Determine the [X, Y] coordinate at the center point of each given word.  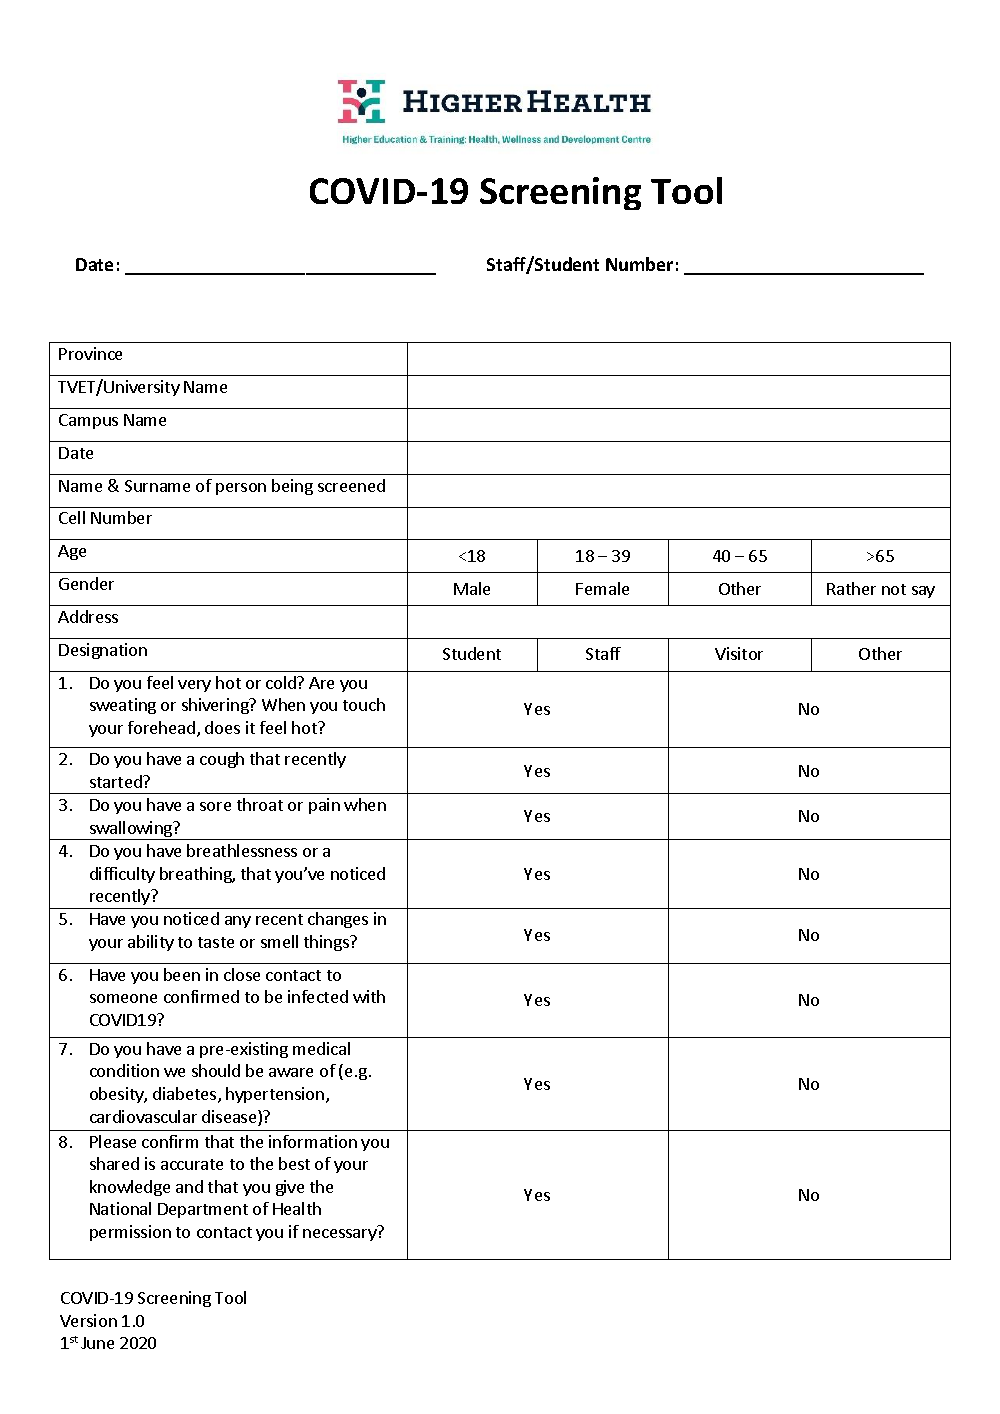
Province [90, 353]
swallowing [131, 830]
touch [364, 704]
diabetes [186, 1095]
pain [324, 806]
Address [88, 616]
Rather [851, 588]
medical [321, 1048]
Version [88, 1320]
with [369, 996]
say [923, 592]
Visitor [739, 653]
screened [351, 485]
